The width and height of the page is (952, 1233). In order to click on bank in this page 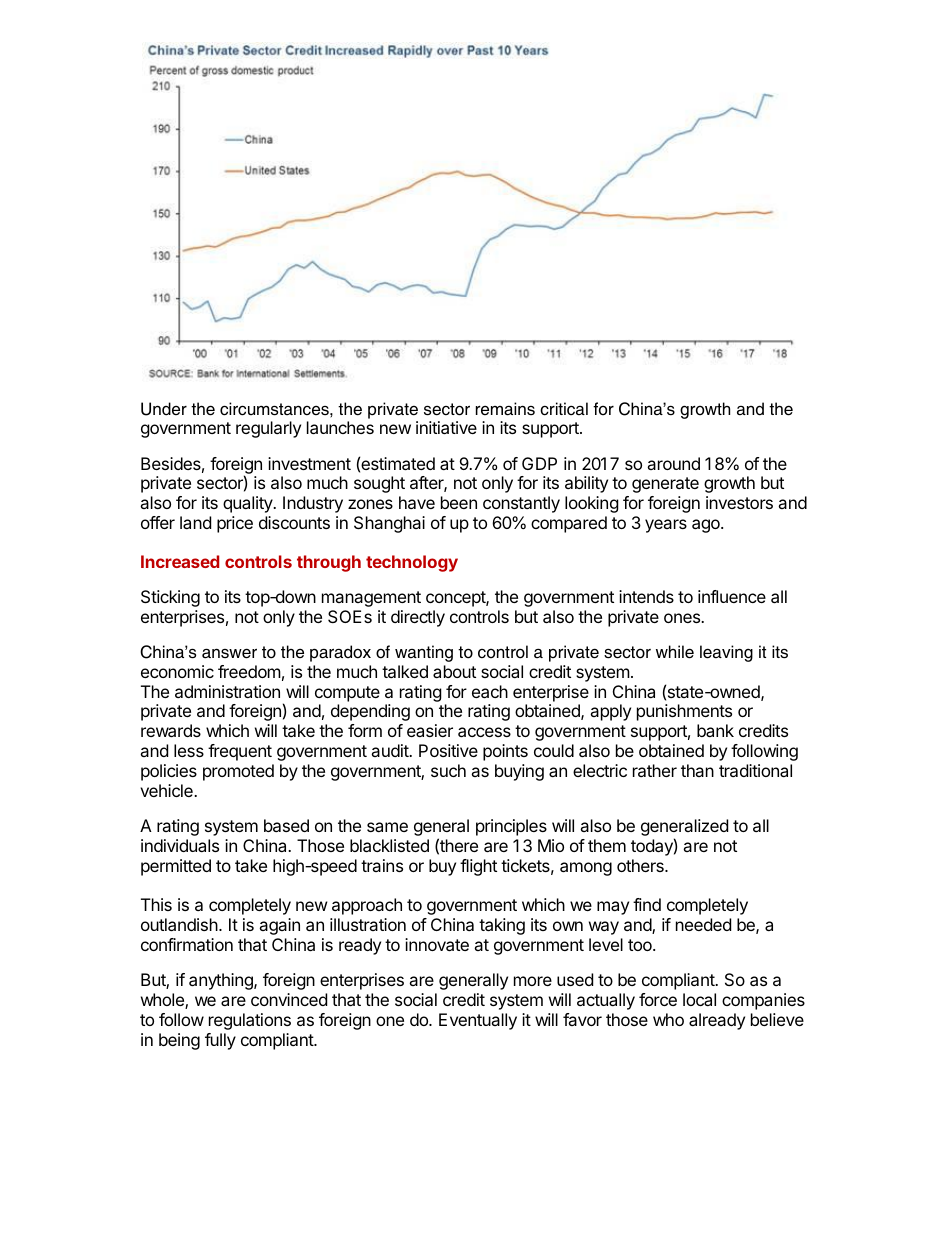, I will do `click(715, 730)`.
